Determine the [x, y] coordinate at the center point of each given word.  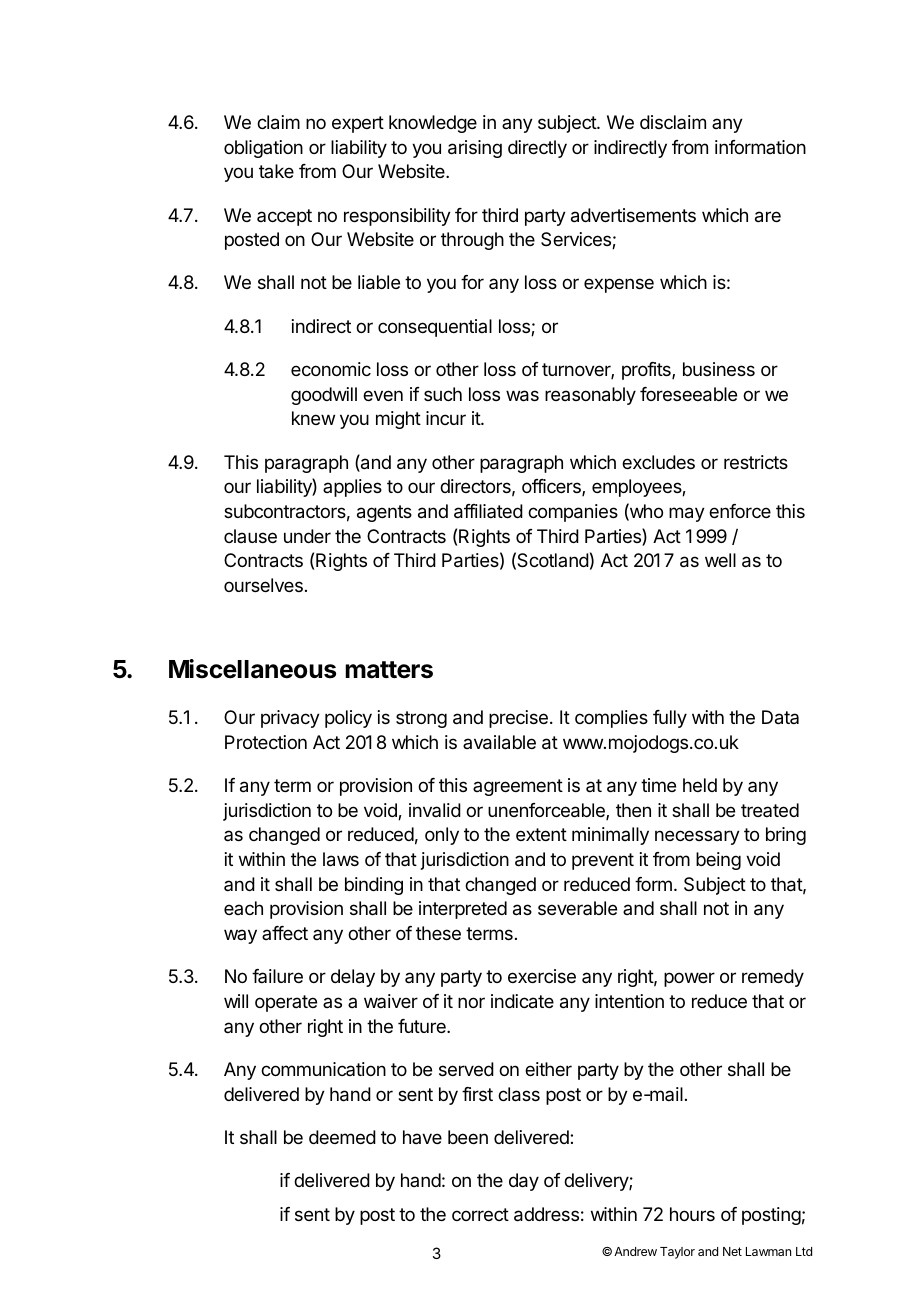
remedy [773, 978]
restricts [756, 462]
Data [780, 717]
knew [313, 418]
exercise [542, 976]
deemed [342, 1137]
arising [475, 149]
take [276, 171]
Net [732, 1251]
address [546, 1214]
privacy [290, 719]
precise [518, 719]
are [768, 217]
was [522, 396]
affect [285, 933]
